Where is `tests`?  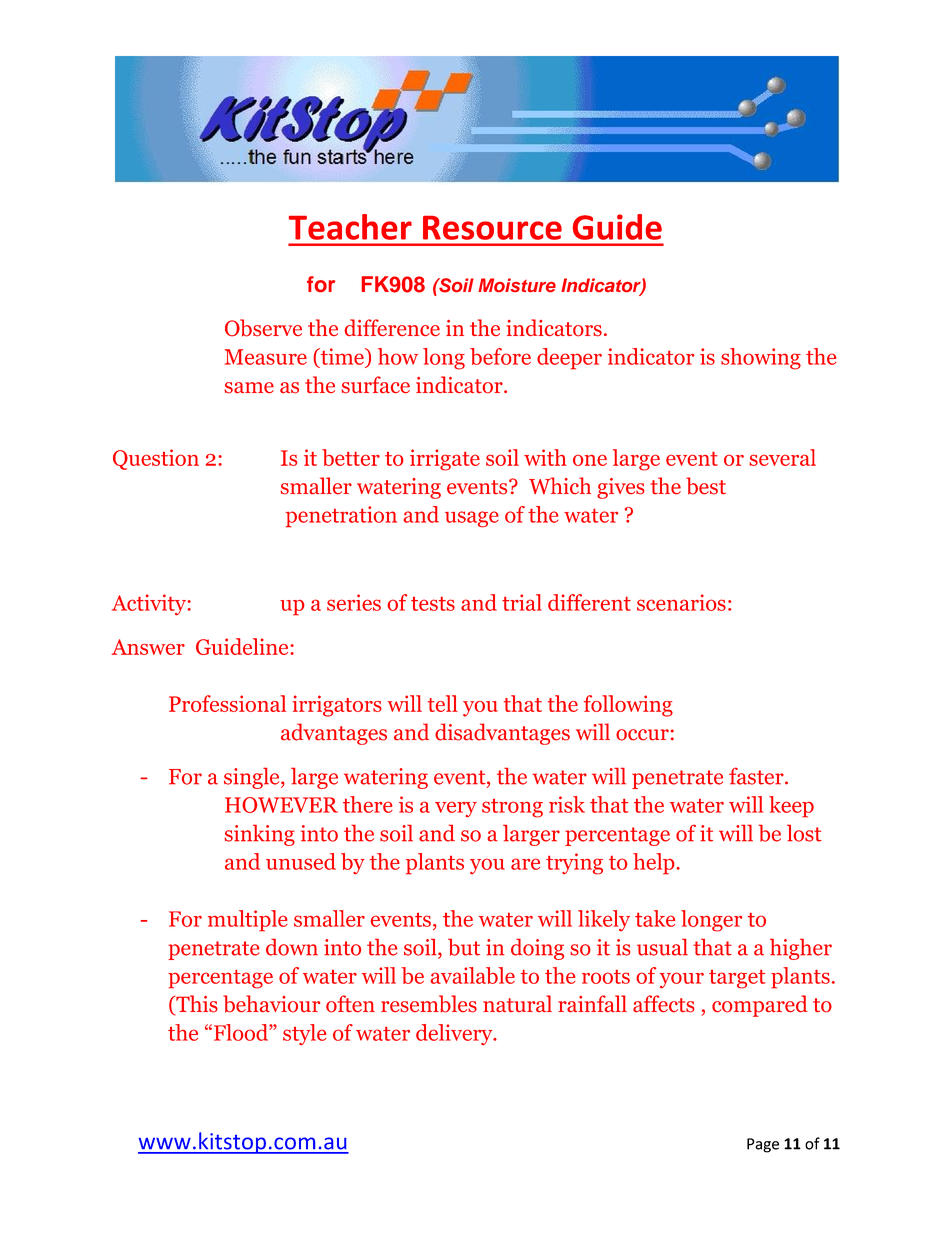
tests is located at coordinates (433, 604).
